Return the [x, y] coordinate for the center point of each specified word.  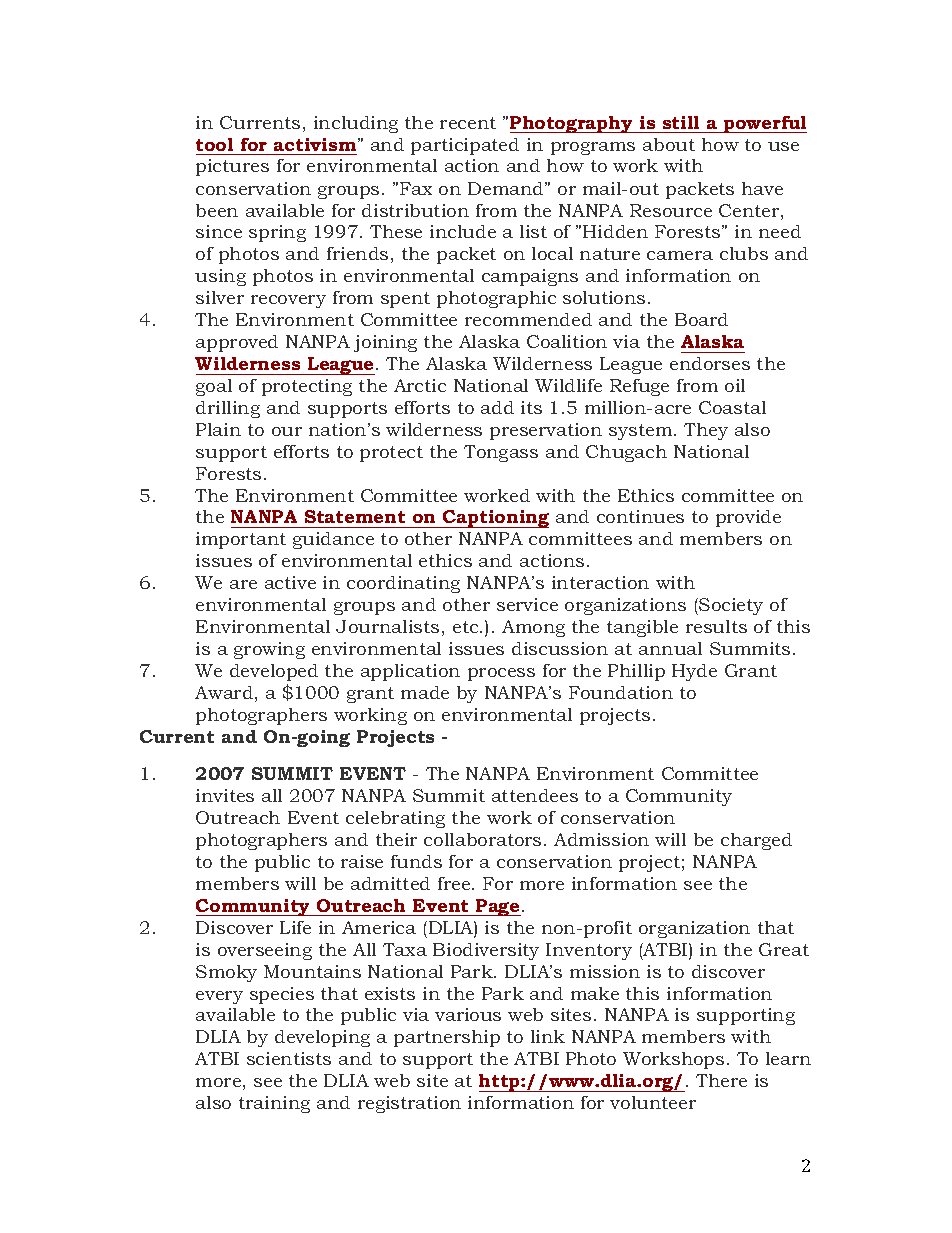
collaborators [482, 839]
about [669, 144]
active [290, 582]
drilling [228, 409]
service [527, 604]
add [497, 407]
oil [735, 385]
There [721, 1080]
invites [225, 795]
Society [730, 606]
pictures [232, 167]
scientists [289, 1058]
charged [756, 841]
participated [465, 146]
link [548, 1036]
